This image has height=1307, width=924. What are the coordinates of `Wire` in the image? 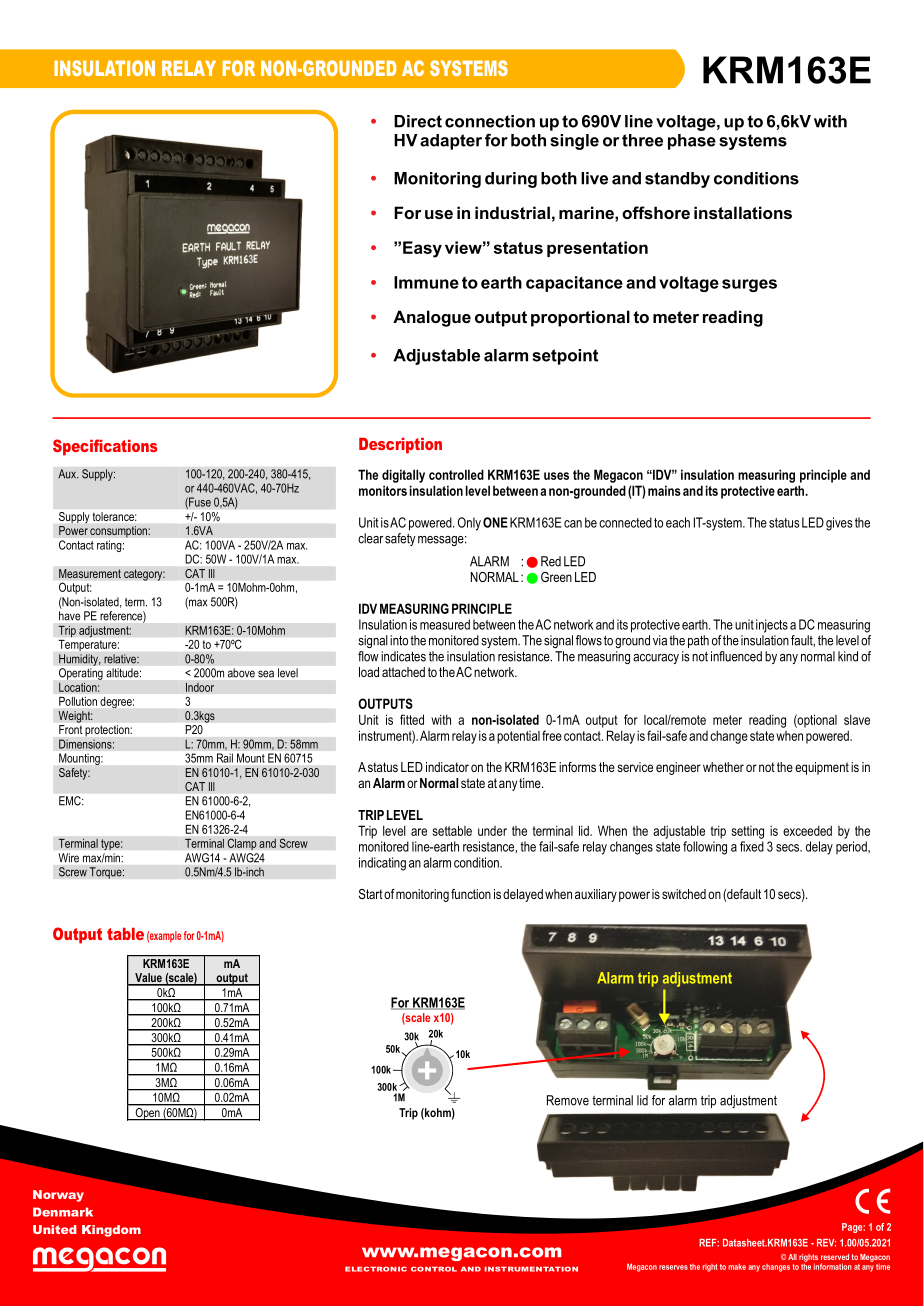 It's located at (69, 858).
